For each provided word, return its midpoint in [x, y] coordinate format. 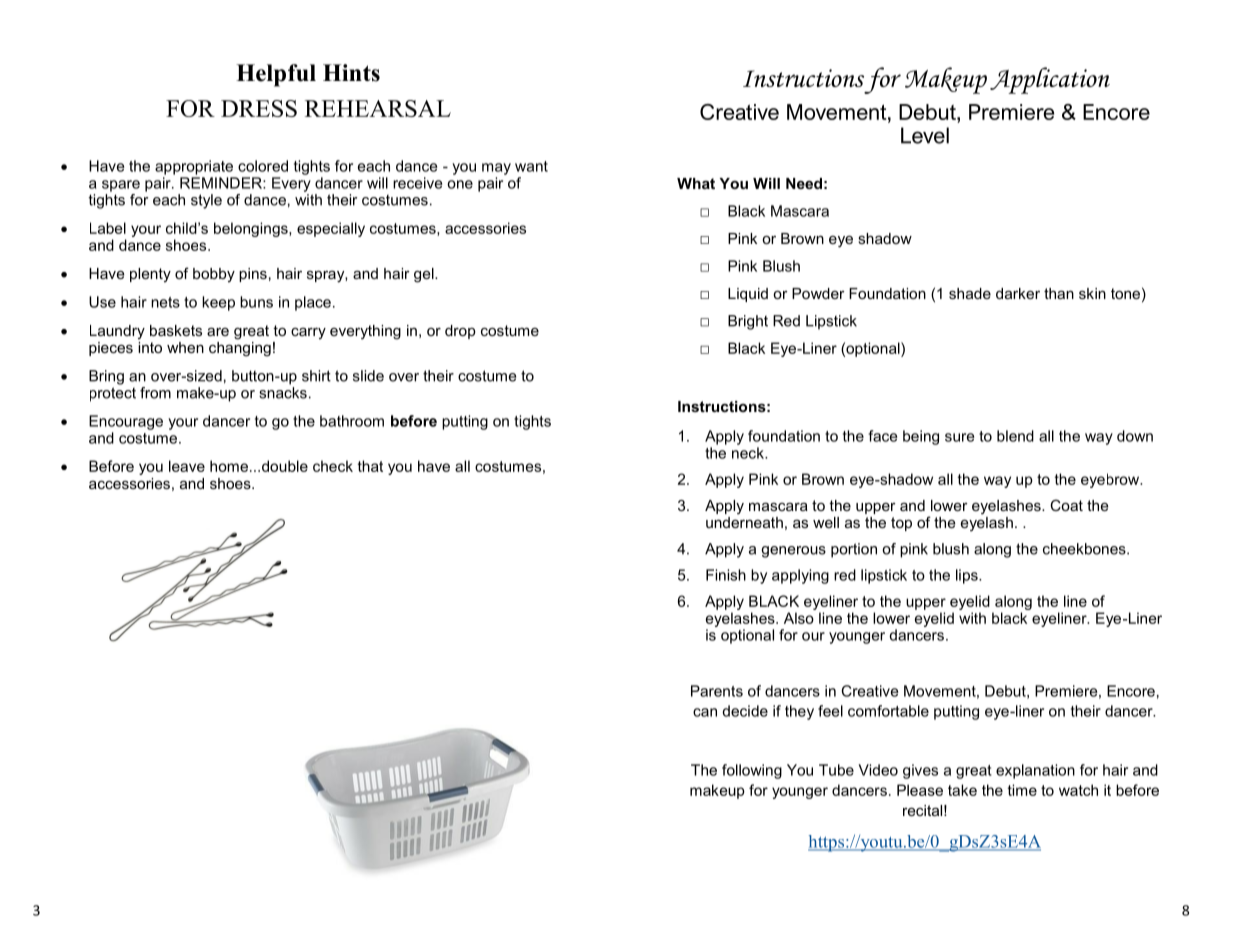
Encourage [126, 422]
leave [187, 466]
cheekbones [1085, 549]
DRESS [259, 108]
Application [1050, 80]
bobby [214, 275]
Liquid [748, 295]
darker [1018, 293]
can [705, 712]
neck [749, 453]
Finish [726, 575]
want [531, 166]
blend [1015, 436]
